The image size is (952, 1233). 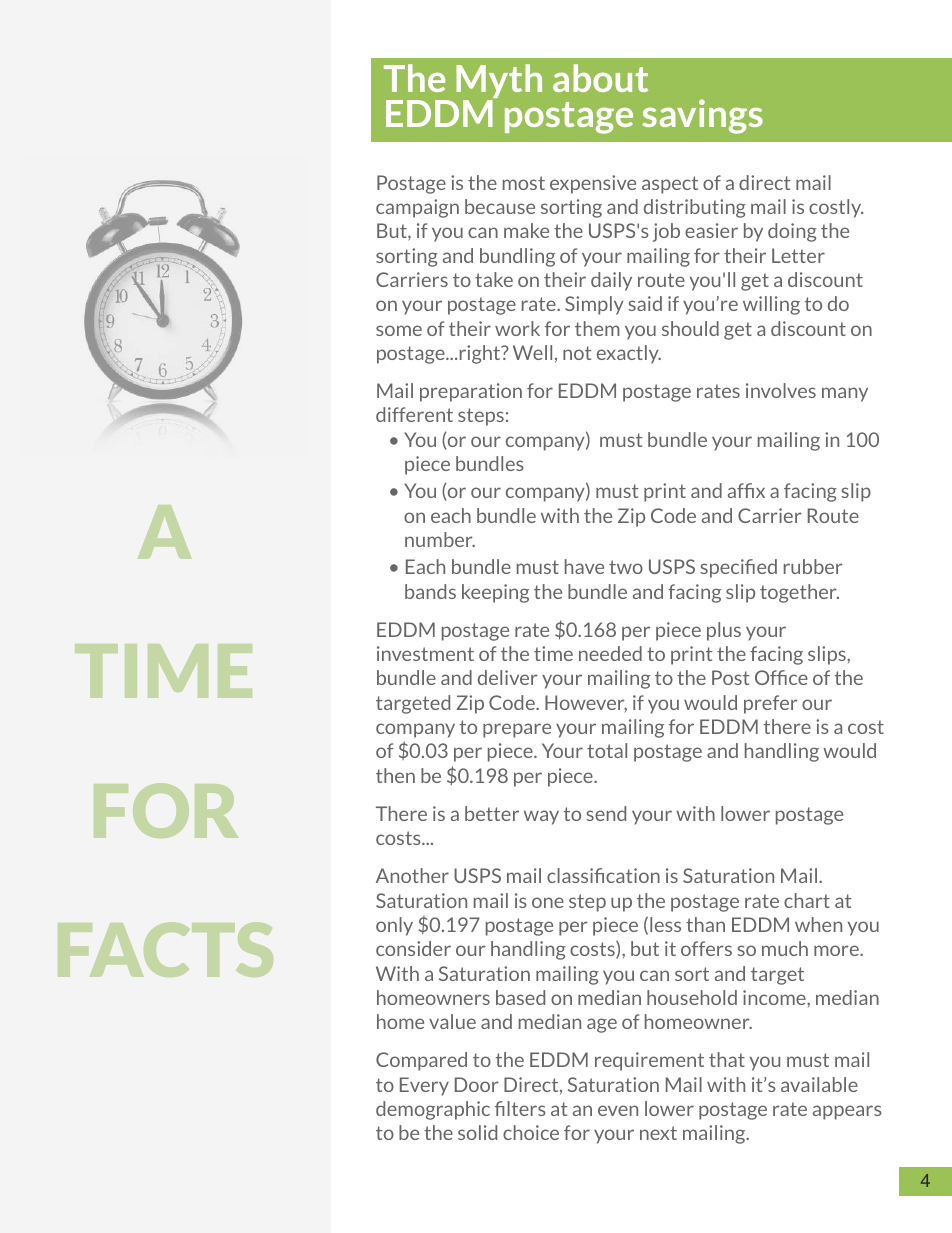 I want to click on Every, so click(x=424, y=1086).
